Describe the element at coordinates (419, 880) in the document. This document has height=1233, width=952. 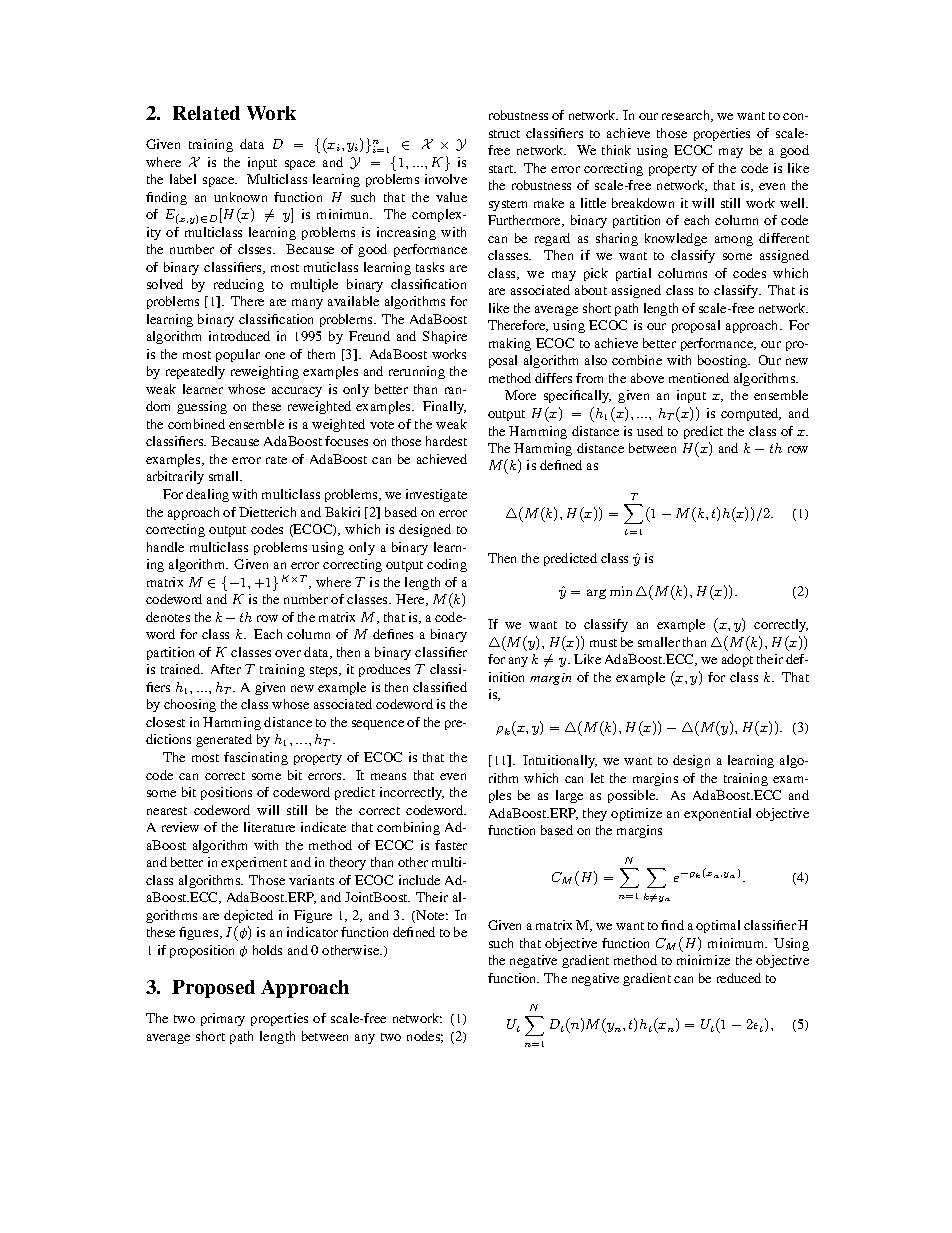
I see `include` at that location.
